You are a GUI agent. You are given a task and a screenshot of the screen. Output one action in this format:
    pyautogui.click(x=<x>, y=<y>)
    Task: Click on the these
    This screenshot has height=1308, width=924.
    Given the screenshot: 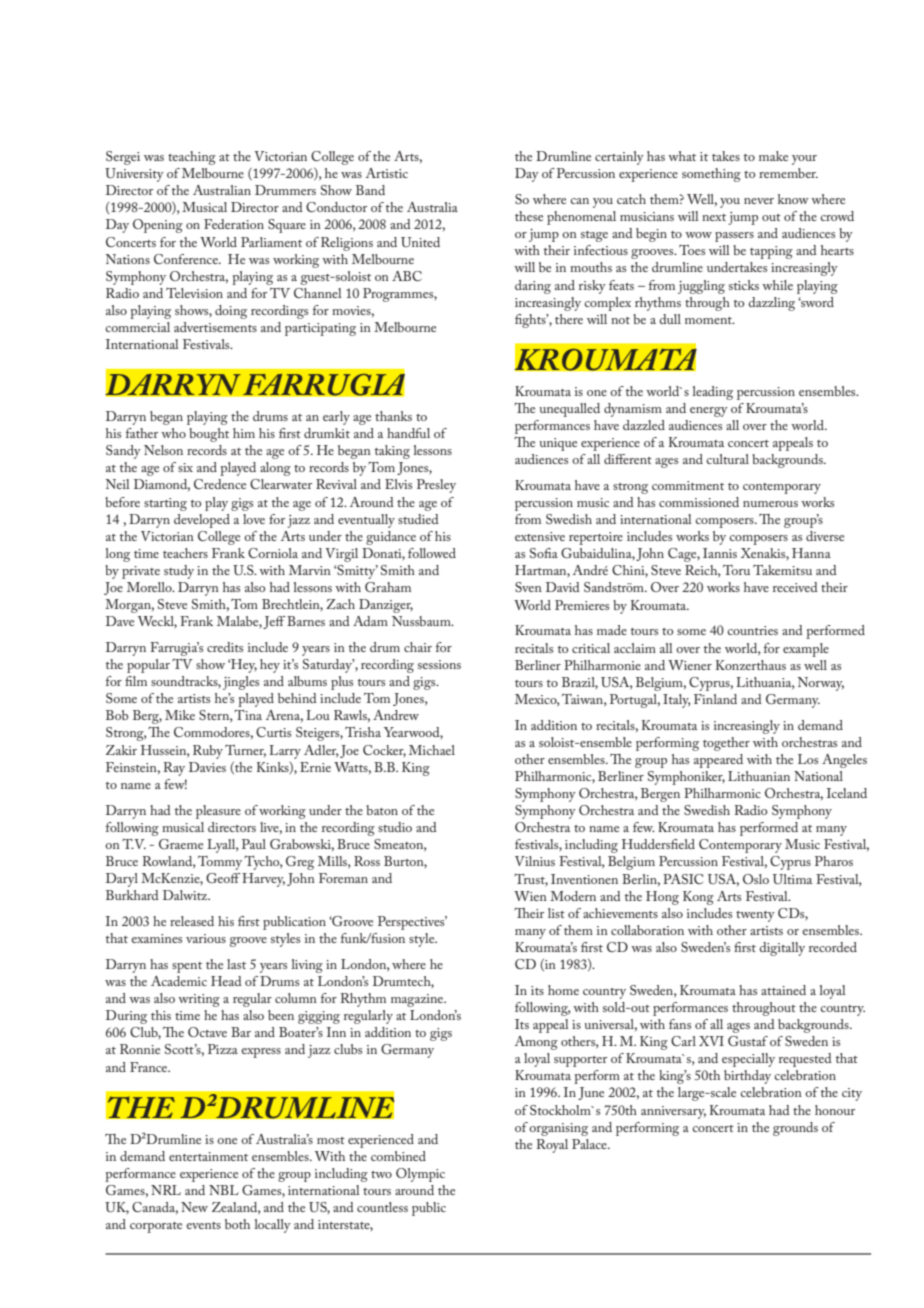 What is the action you would take?
    pyautogui.click(x=529, y=216)
